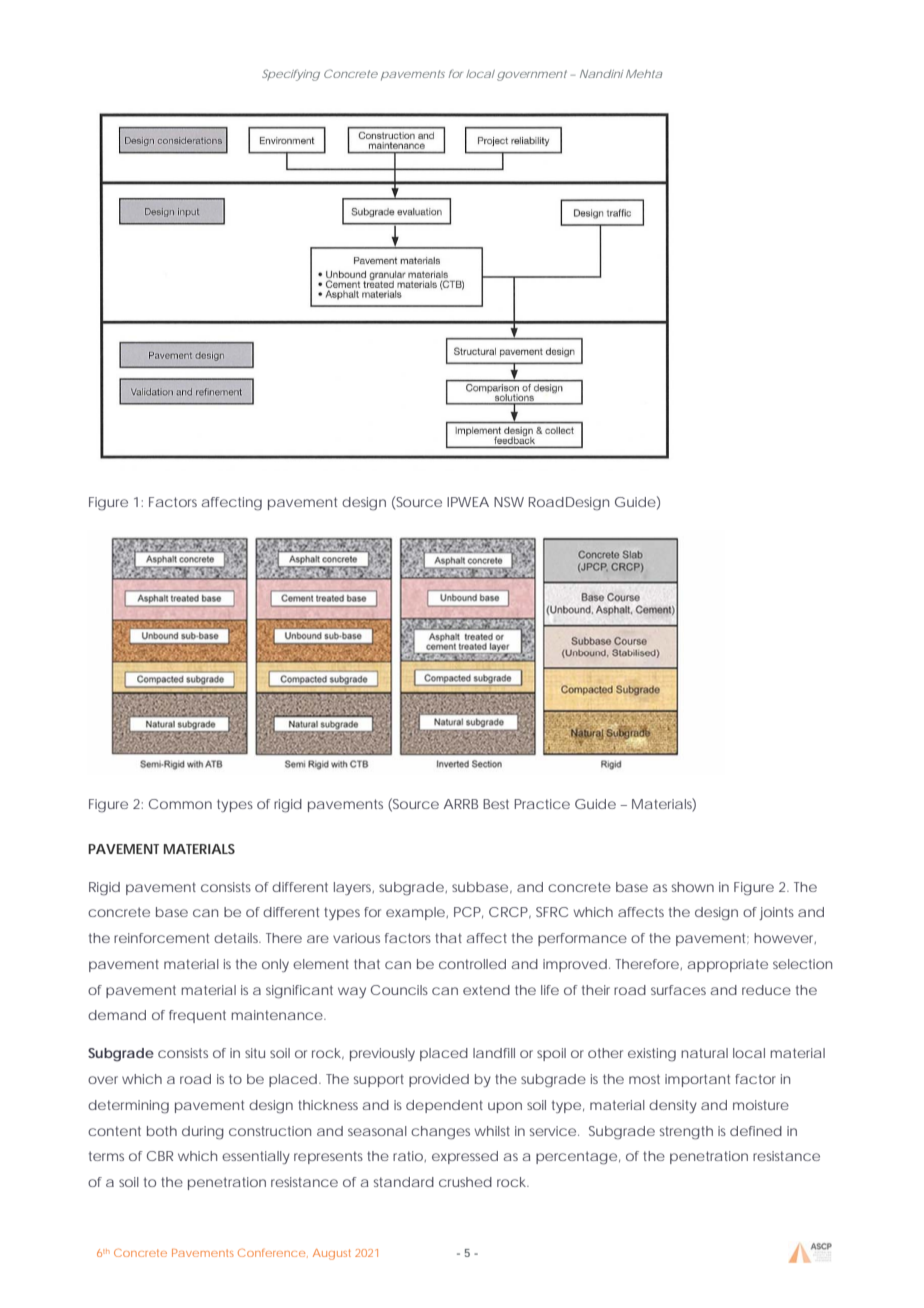  I want to click on reinforcement, so click(161, 938).
